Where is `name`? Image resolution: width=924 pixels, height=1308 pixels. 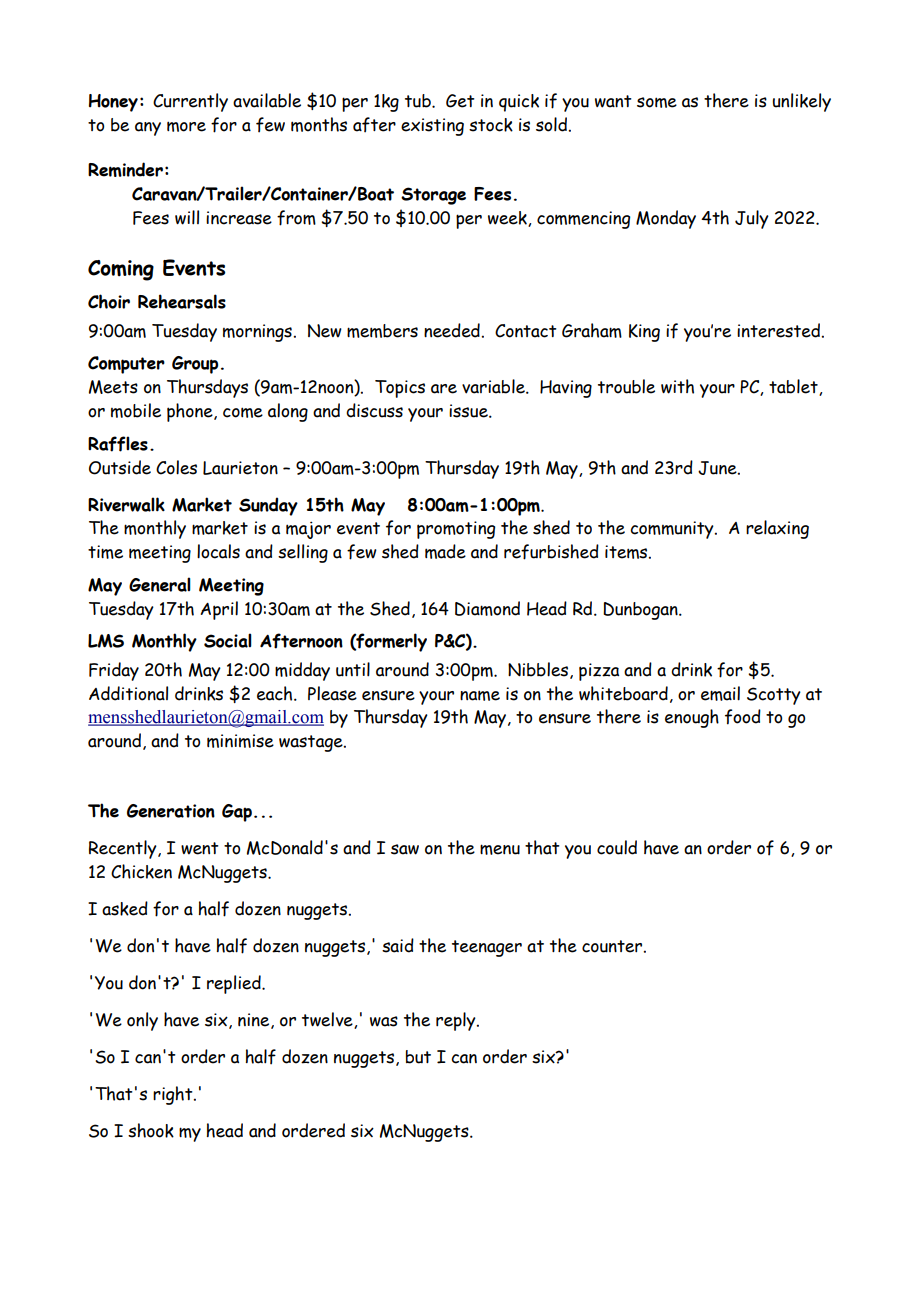
name is located at coordinates (480, 695).
